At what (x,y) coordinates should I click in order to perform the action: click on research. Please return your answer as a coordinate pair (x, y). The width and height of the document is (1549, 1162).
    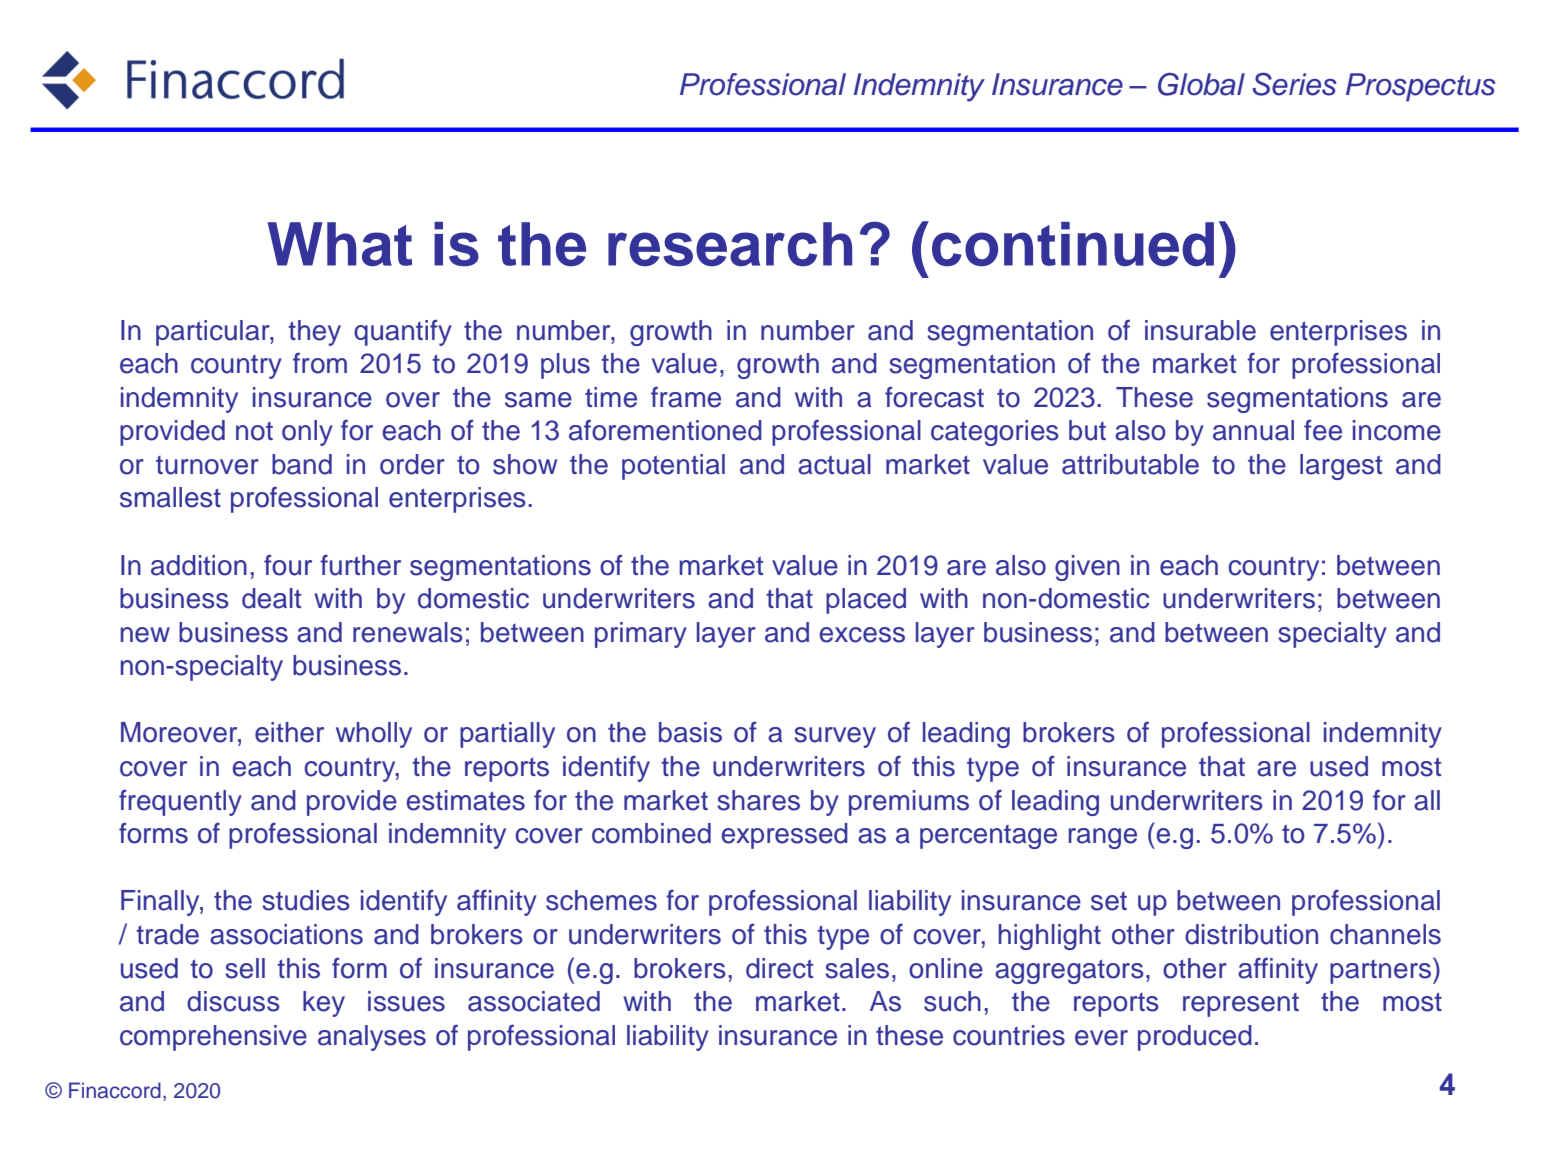
    Looking at the image, I should click on (730, 244).
